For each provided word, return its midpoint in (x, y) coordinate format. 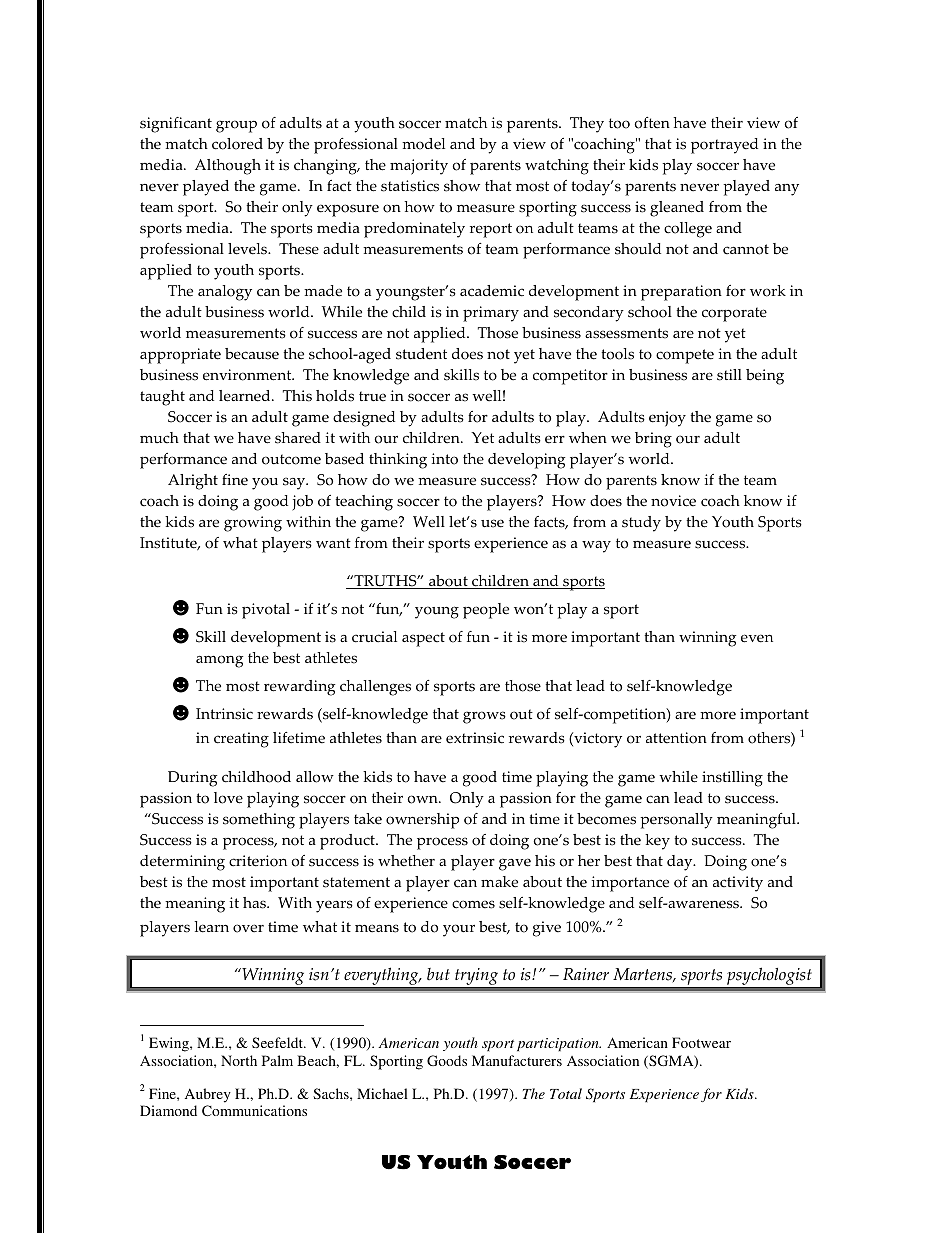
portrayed (724, 146)
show (462, 186)
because (252, 354)
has (255, 903)
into (444, 459)
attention (676, 738)
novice (673, 501)
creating (241, 740)
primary (491, 314)
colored (237, 144)
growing (253, 524)
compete (685, 356)
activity (738, 884)
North (239, 1060)
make (499, 882)
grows (484, 717)
